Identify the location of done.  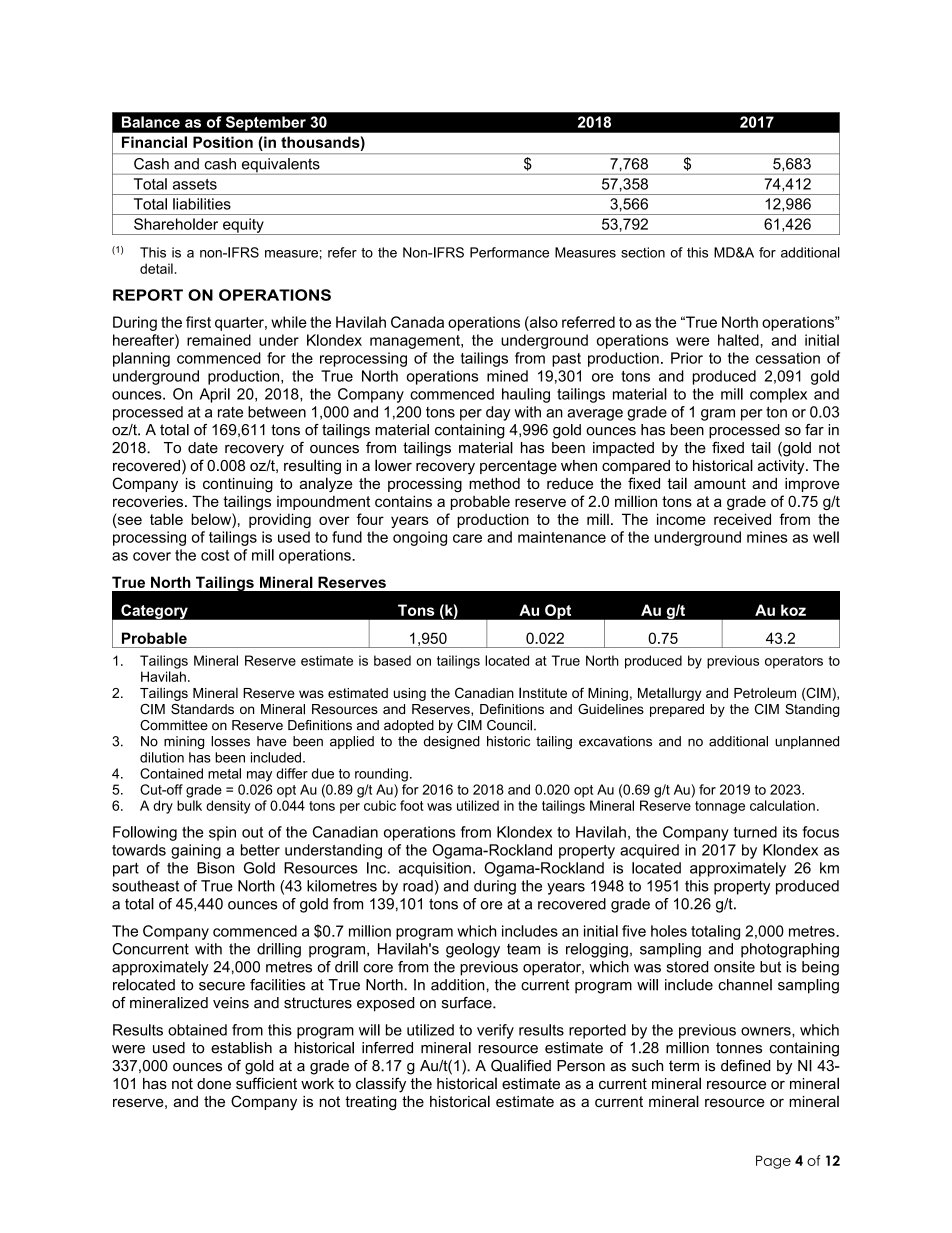
(214, 1084).
